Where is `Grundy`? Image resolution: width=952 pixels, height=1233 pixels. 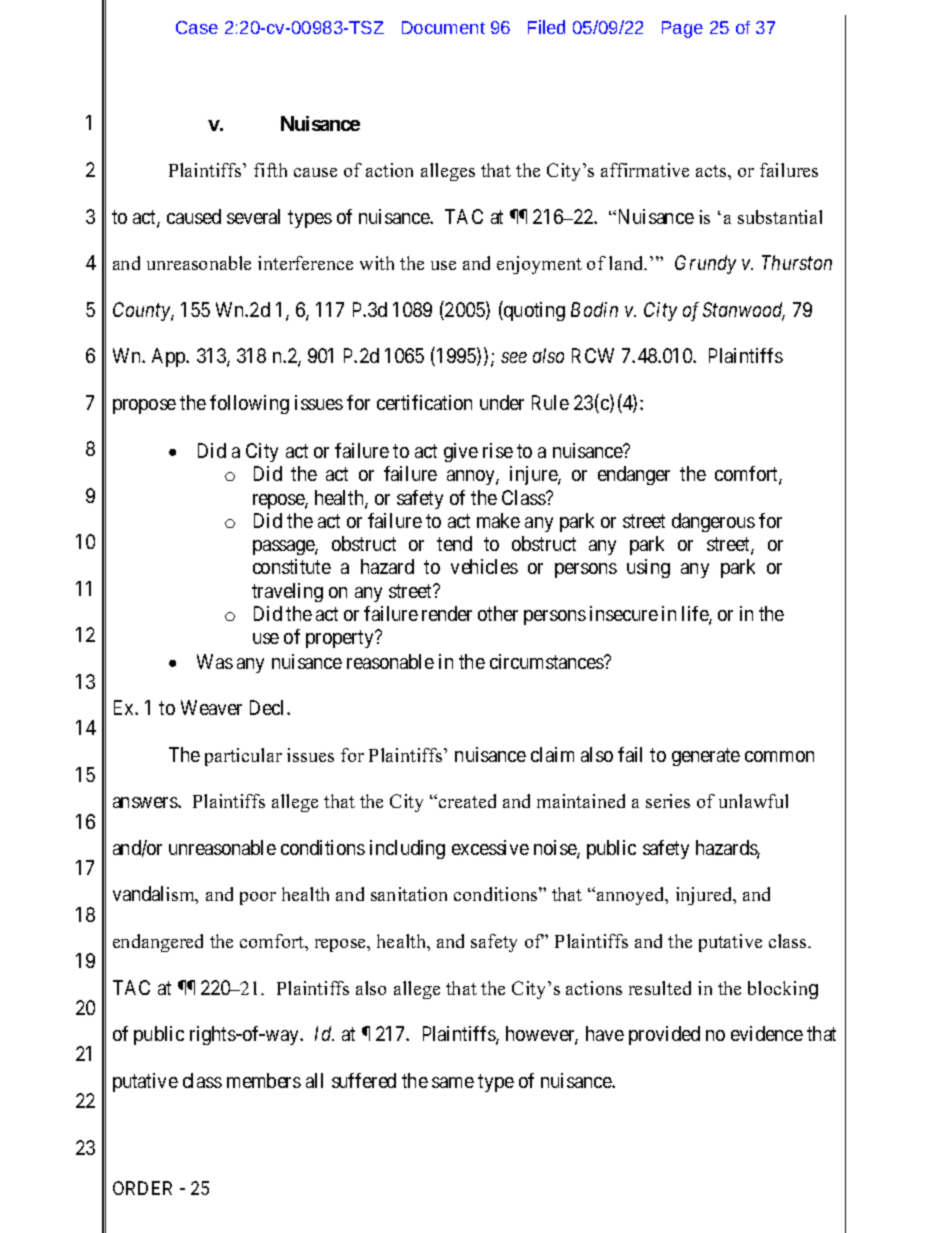 Grundy is located at coordinates (705, 264).
